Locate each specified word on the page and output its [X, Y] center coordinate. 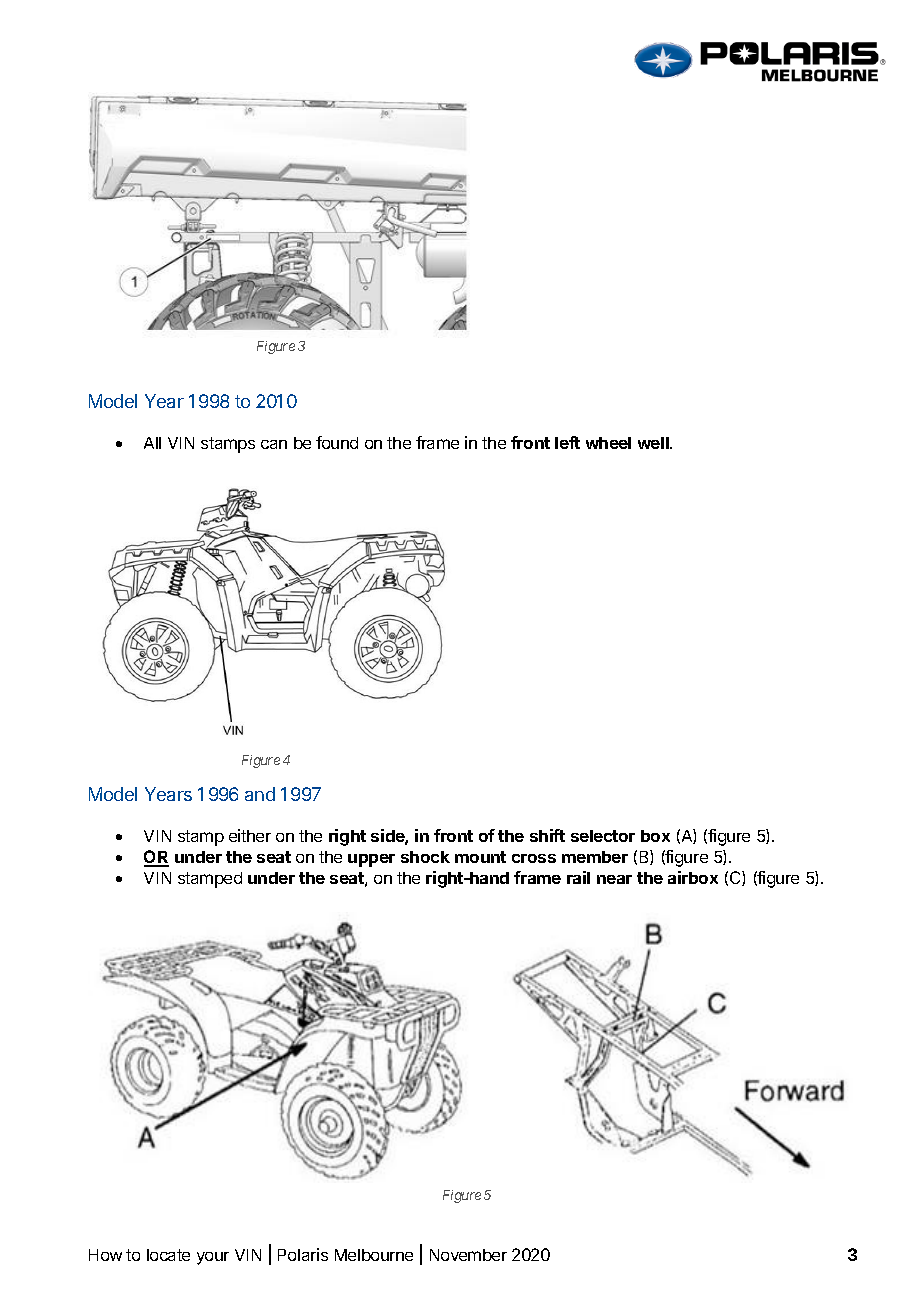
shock [425, 857]
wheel [608, 443]
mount [480, 857]
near [614, 879]
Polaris [303, 1254]
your [213, 1258]
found [337, 442]
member [595, 857]
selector [603, 836]
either [250, 835]
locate [168, 1255]
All [152, 443]
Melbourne [374, 1255]
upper [371, 860]
